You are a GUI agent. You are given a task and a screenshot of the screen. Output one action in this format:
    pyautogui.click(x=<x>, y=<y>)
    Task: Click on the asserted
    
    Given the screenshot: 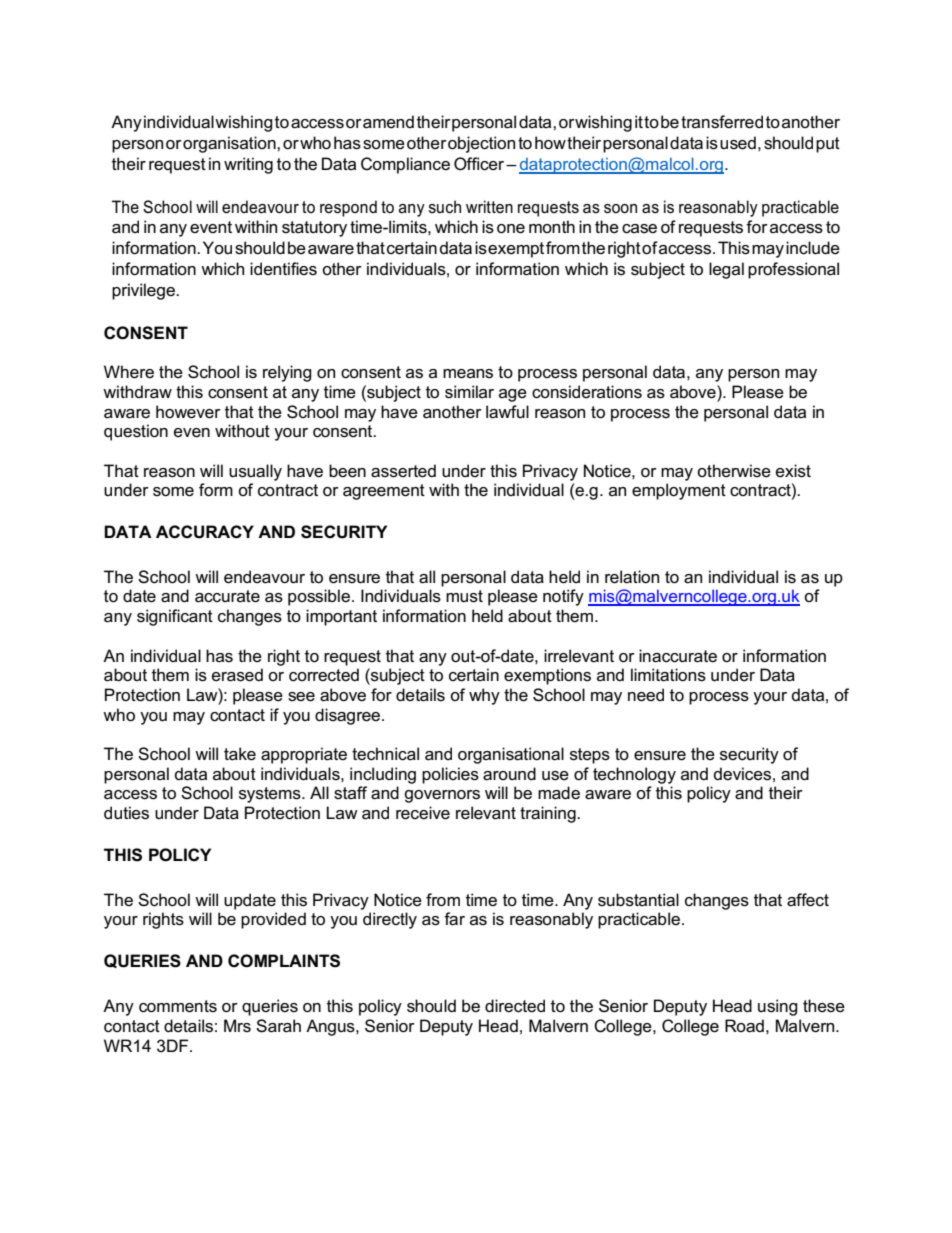 What is the action you would take?
    pyautogui.click(x=403, y=471)
